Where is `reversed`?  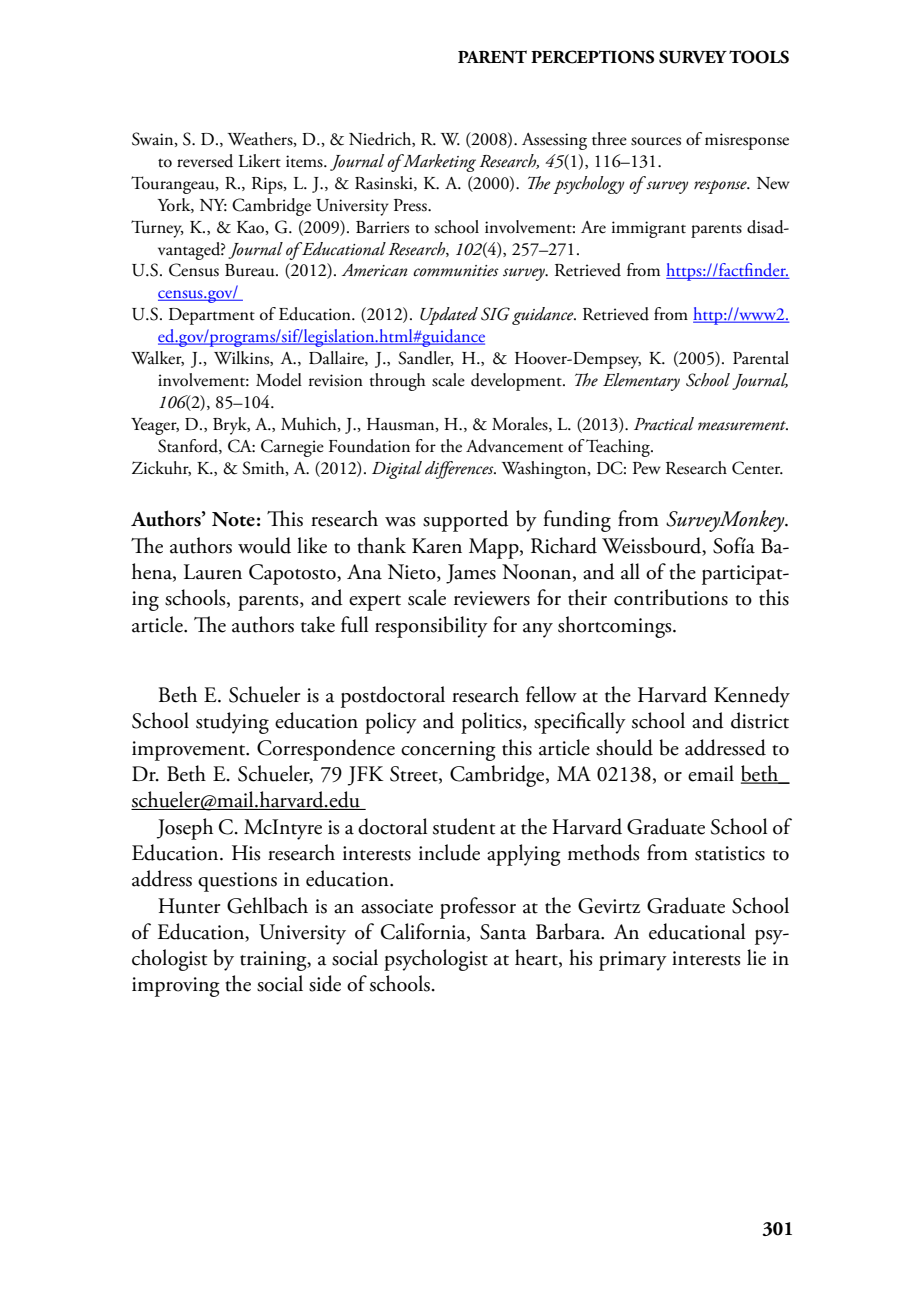
reversed is located at coordinates (205, 161).
